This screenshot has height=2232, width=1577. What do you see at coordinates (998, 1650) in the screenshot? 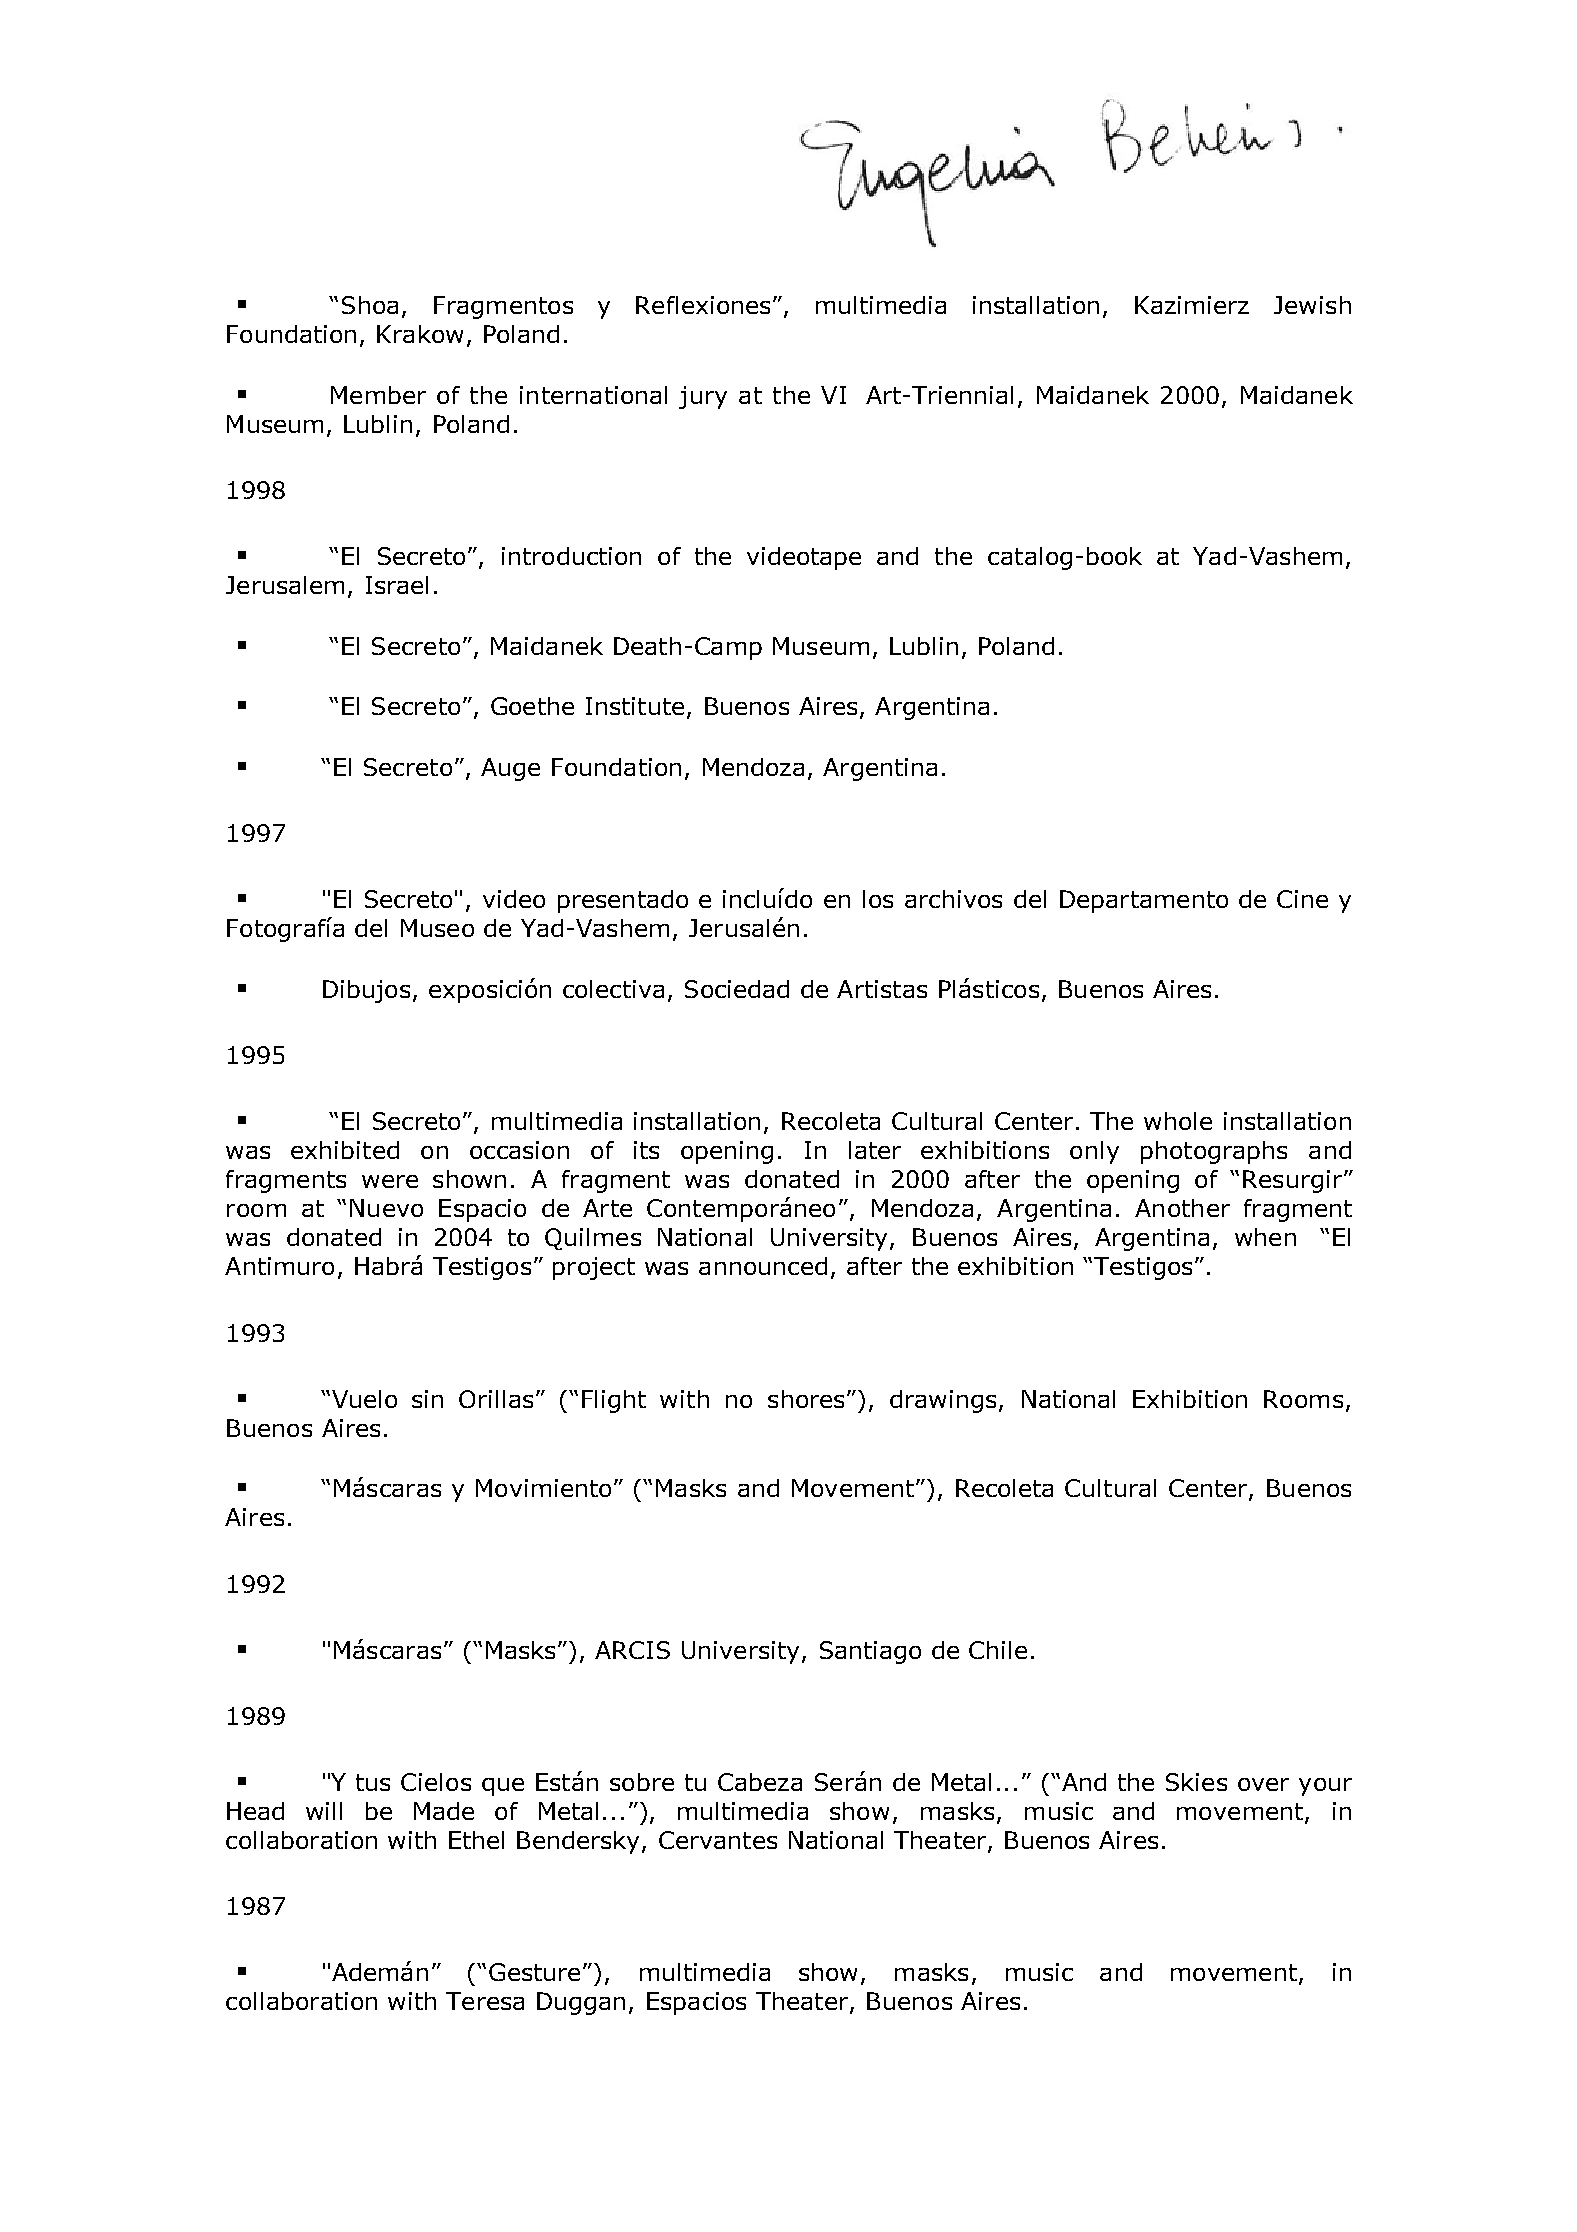
I see `Chile` at bounding box center [998, 1650].
